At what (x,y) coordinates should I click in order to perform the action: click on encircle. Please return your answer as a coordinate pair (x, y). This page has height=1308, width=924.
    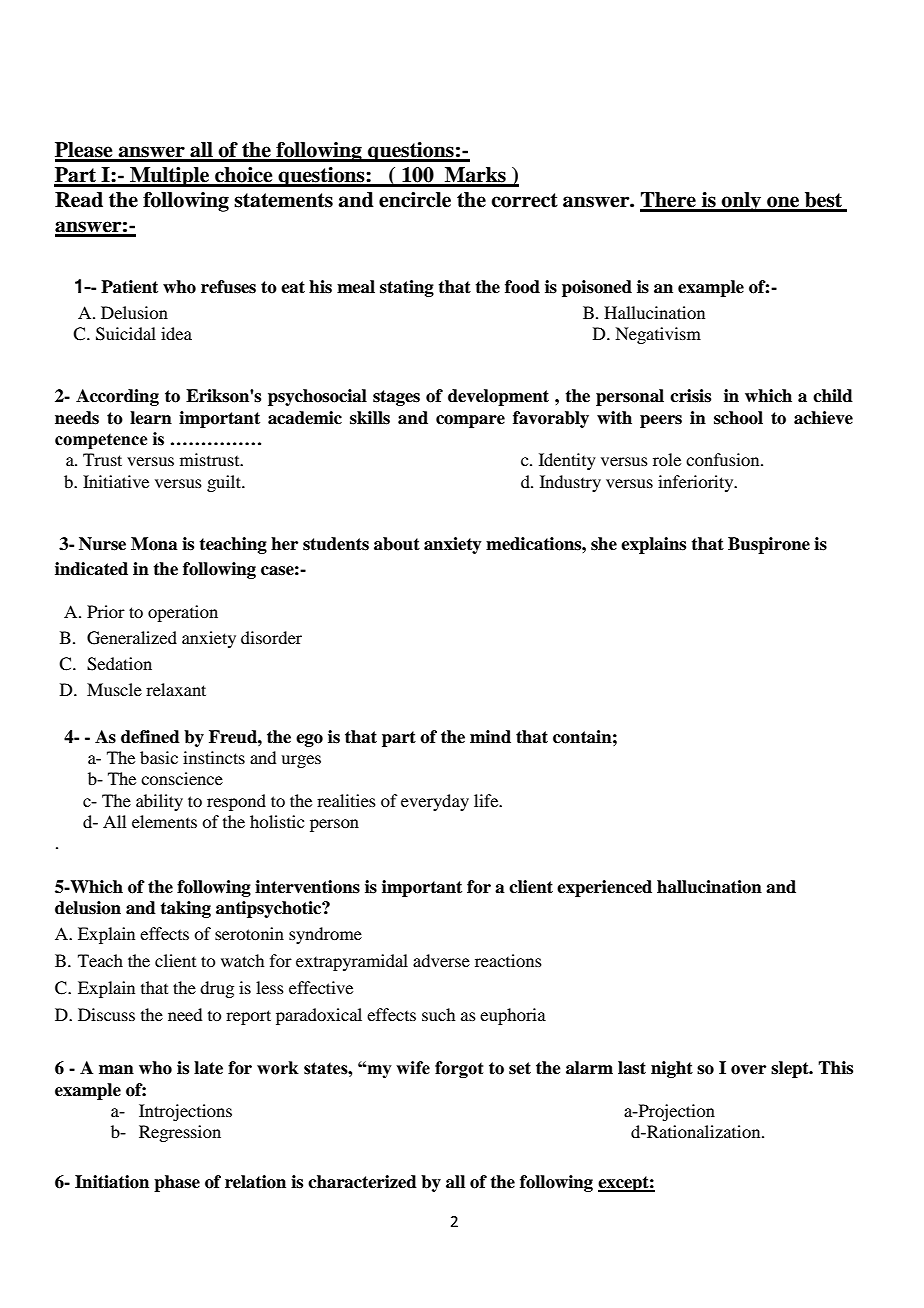
    Looking at the image, I should click on (415, 200).
